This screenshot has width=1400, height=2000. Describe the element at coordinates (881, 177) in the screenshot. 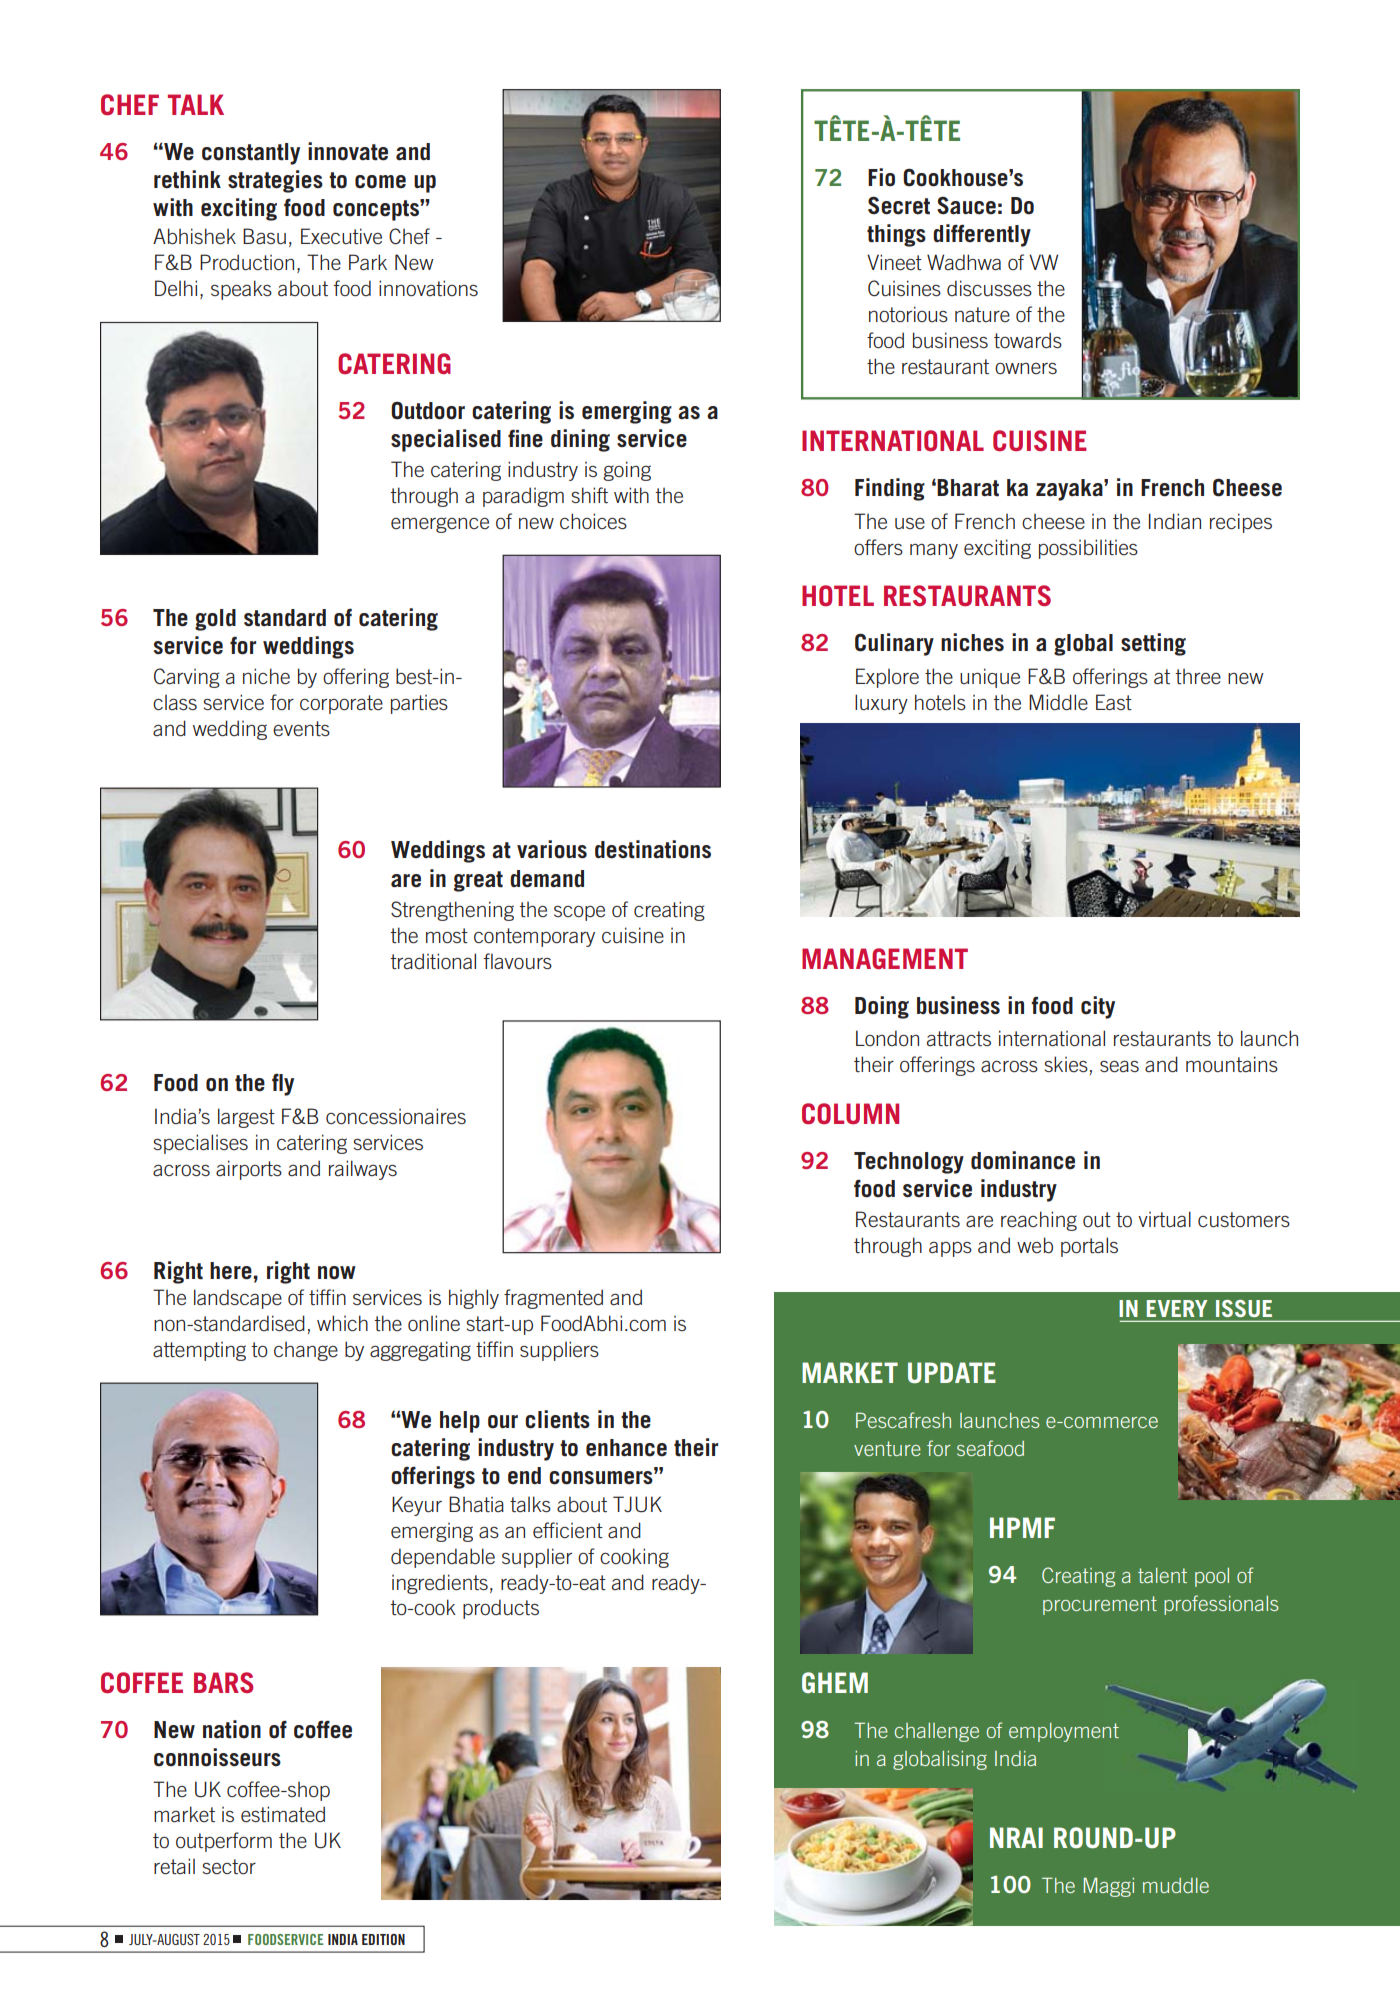

I see `Fio` at that location.
